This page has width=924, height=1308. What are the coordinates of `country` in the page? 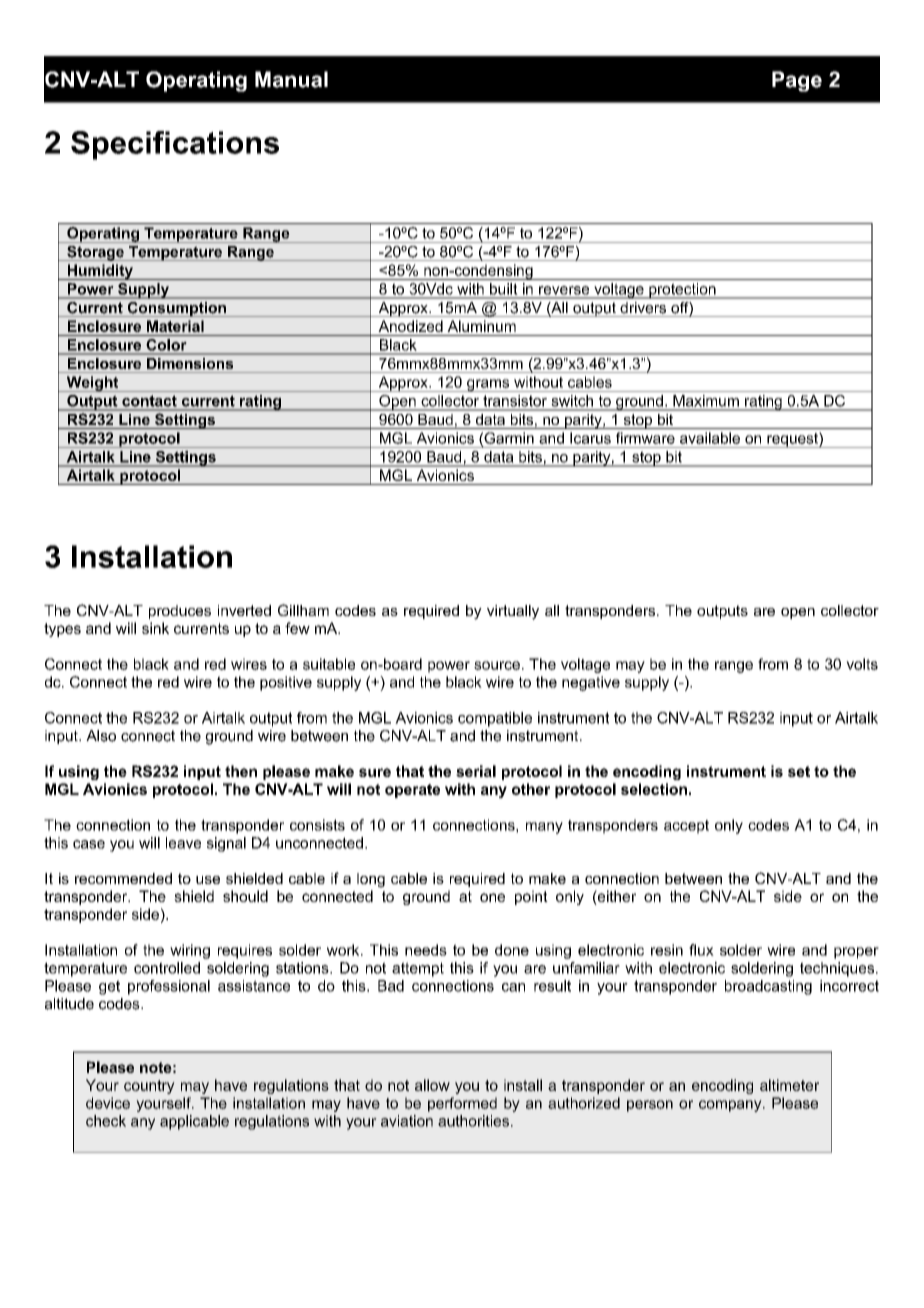 It's located at (149, 1087).
